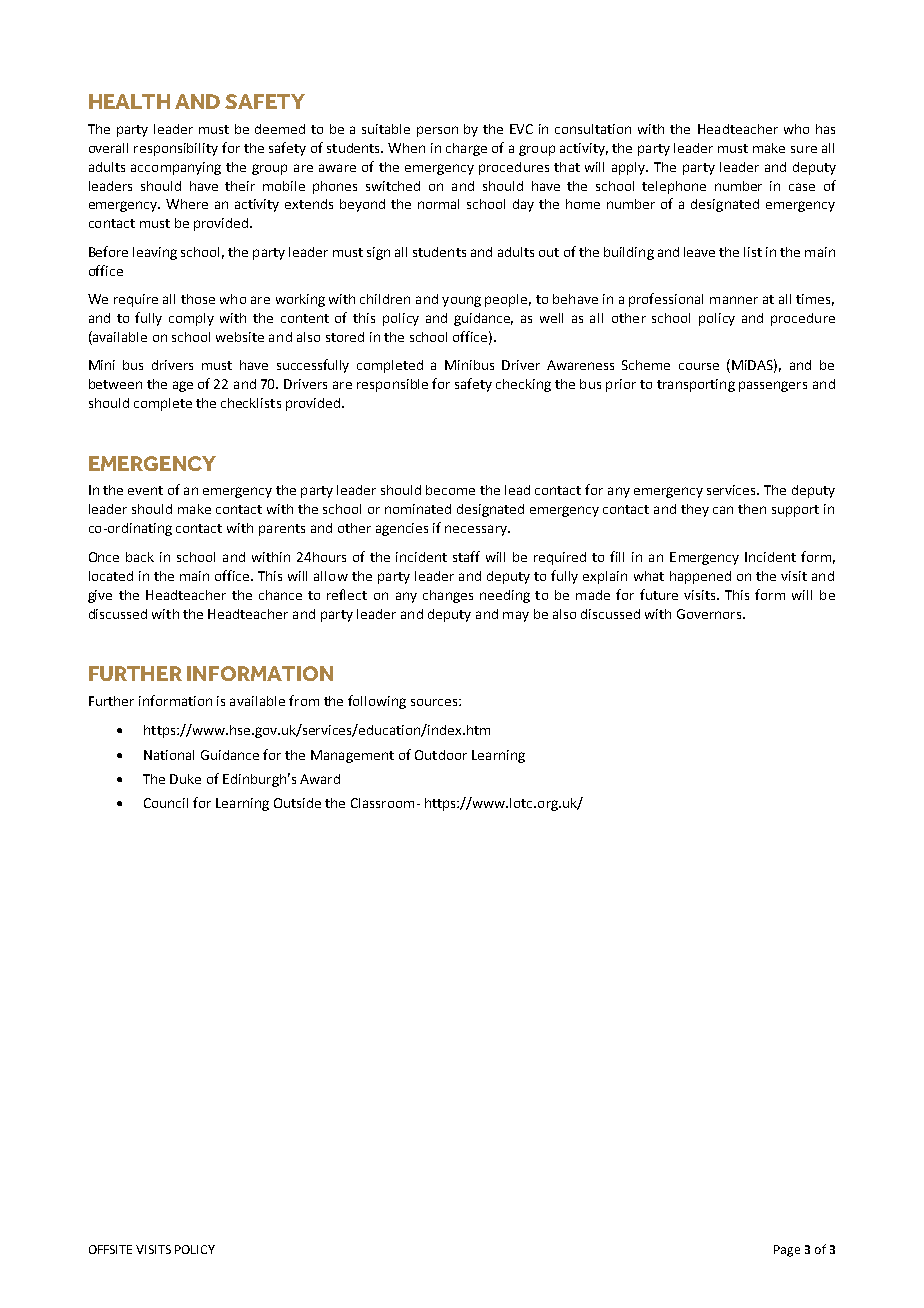 This image has width=924, height=1308. I want to click on Page, so click(787, 1251).
